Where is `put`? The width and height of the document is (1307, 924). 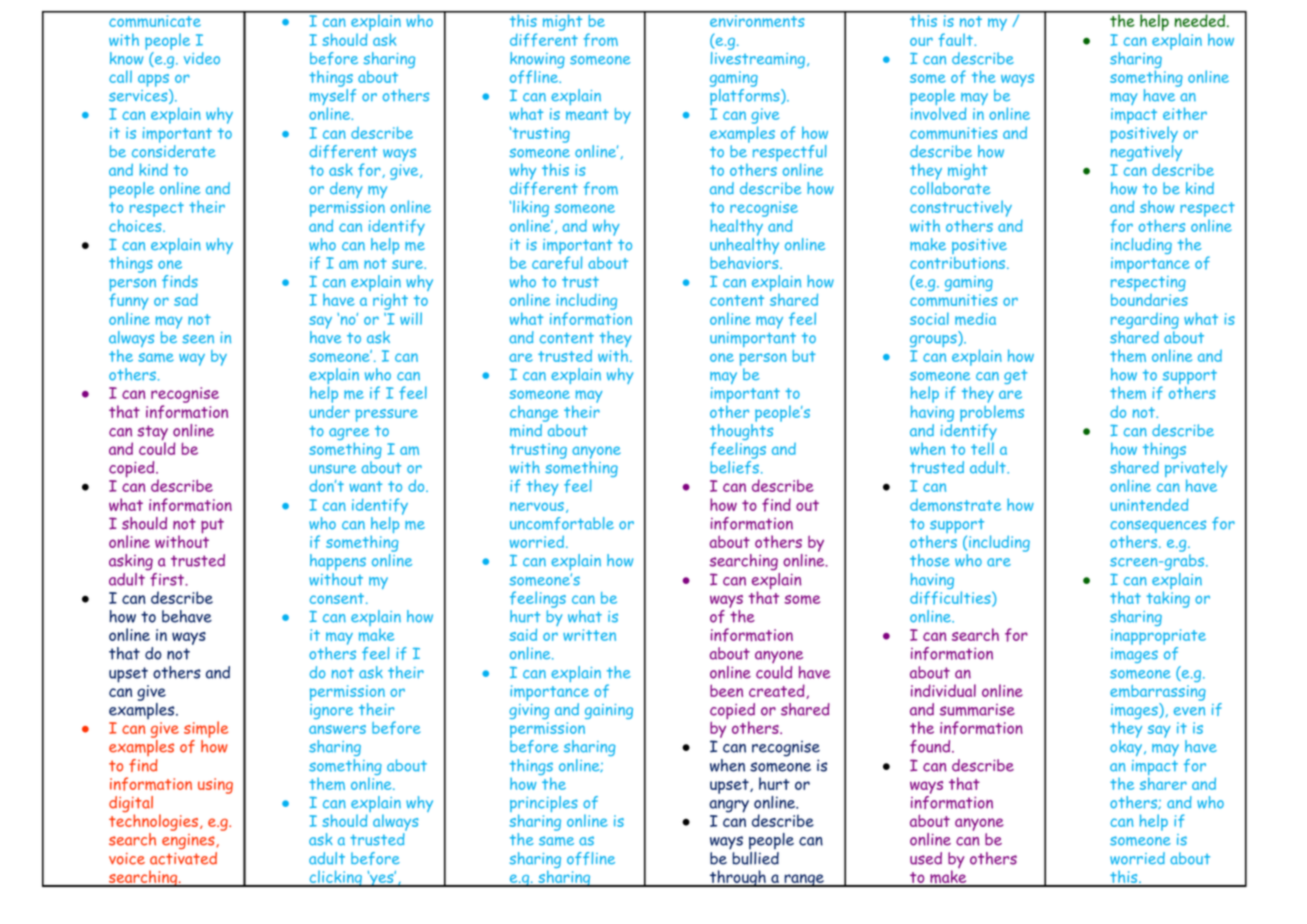
put is located at coordinates (212, 526).
